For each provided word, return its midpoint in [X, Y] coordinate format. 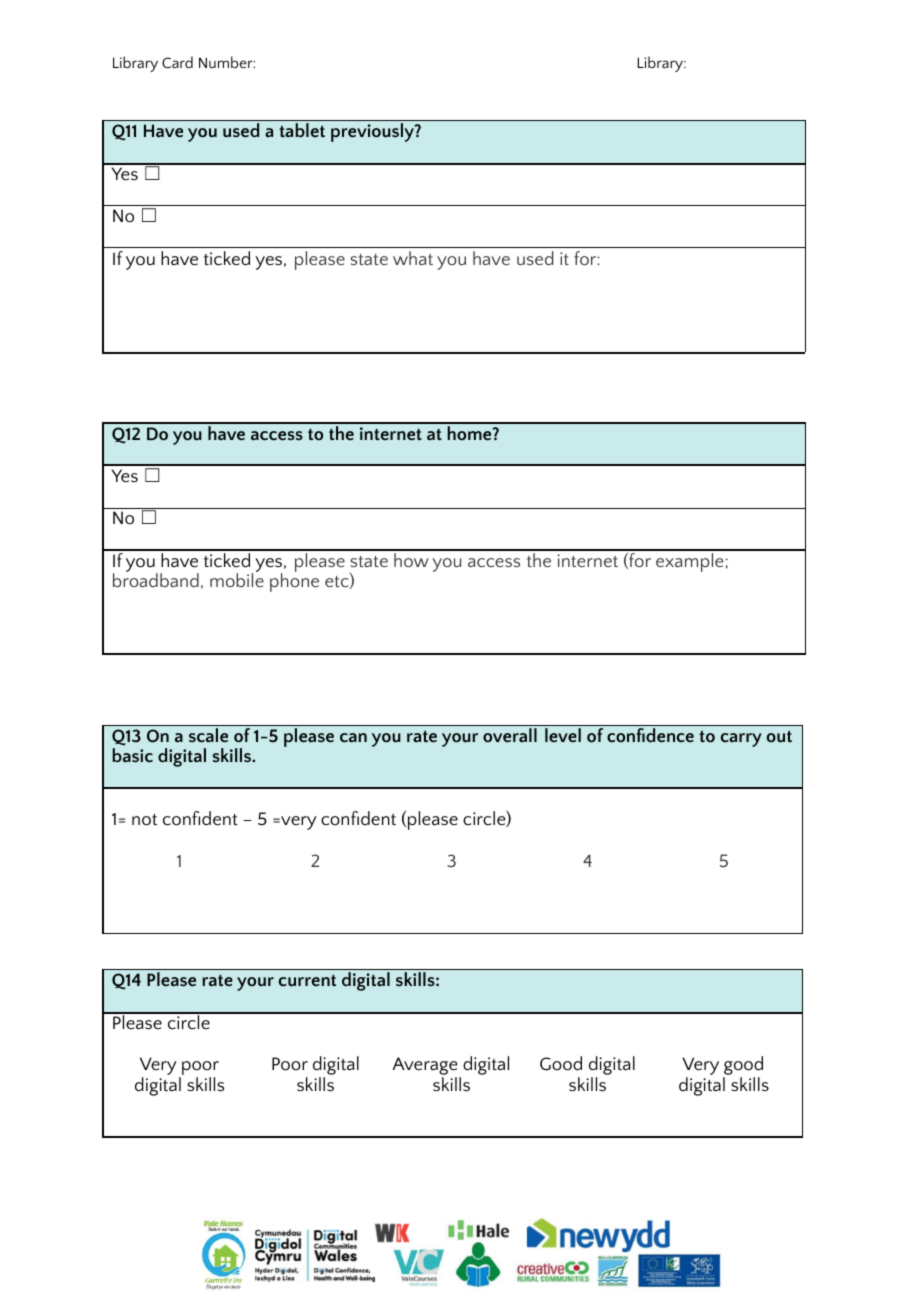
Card [177, 62]
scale [208, 735]
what [413, 258]
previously [373, 132]
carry [741, 740]
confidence [650, 735]
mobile [237, 580]
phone [294, 582]
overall [510, 735]
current [307, 980]
